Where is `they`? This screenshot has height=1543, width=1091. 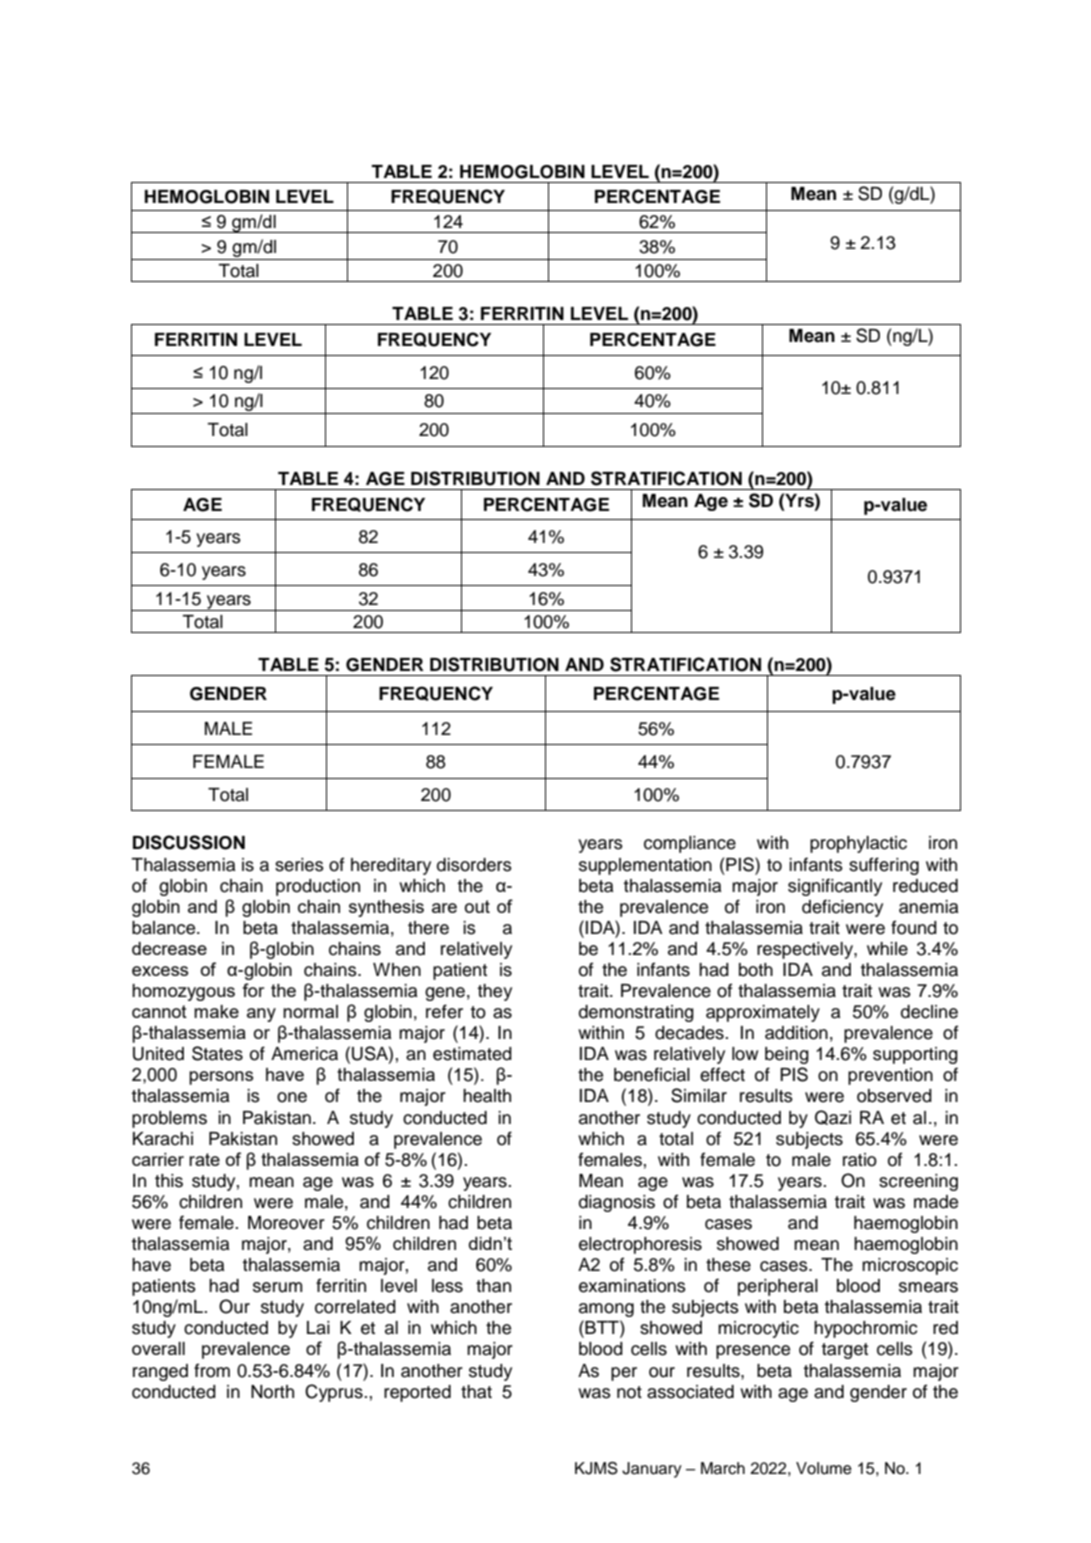
they is located at coordinates (494, 992).
